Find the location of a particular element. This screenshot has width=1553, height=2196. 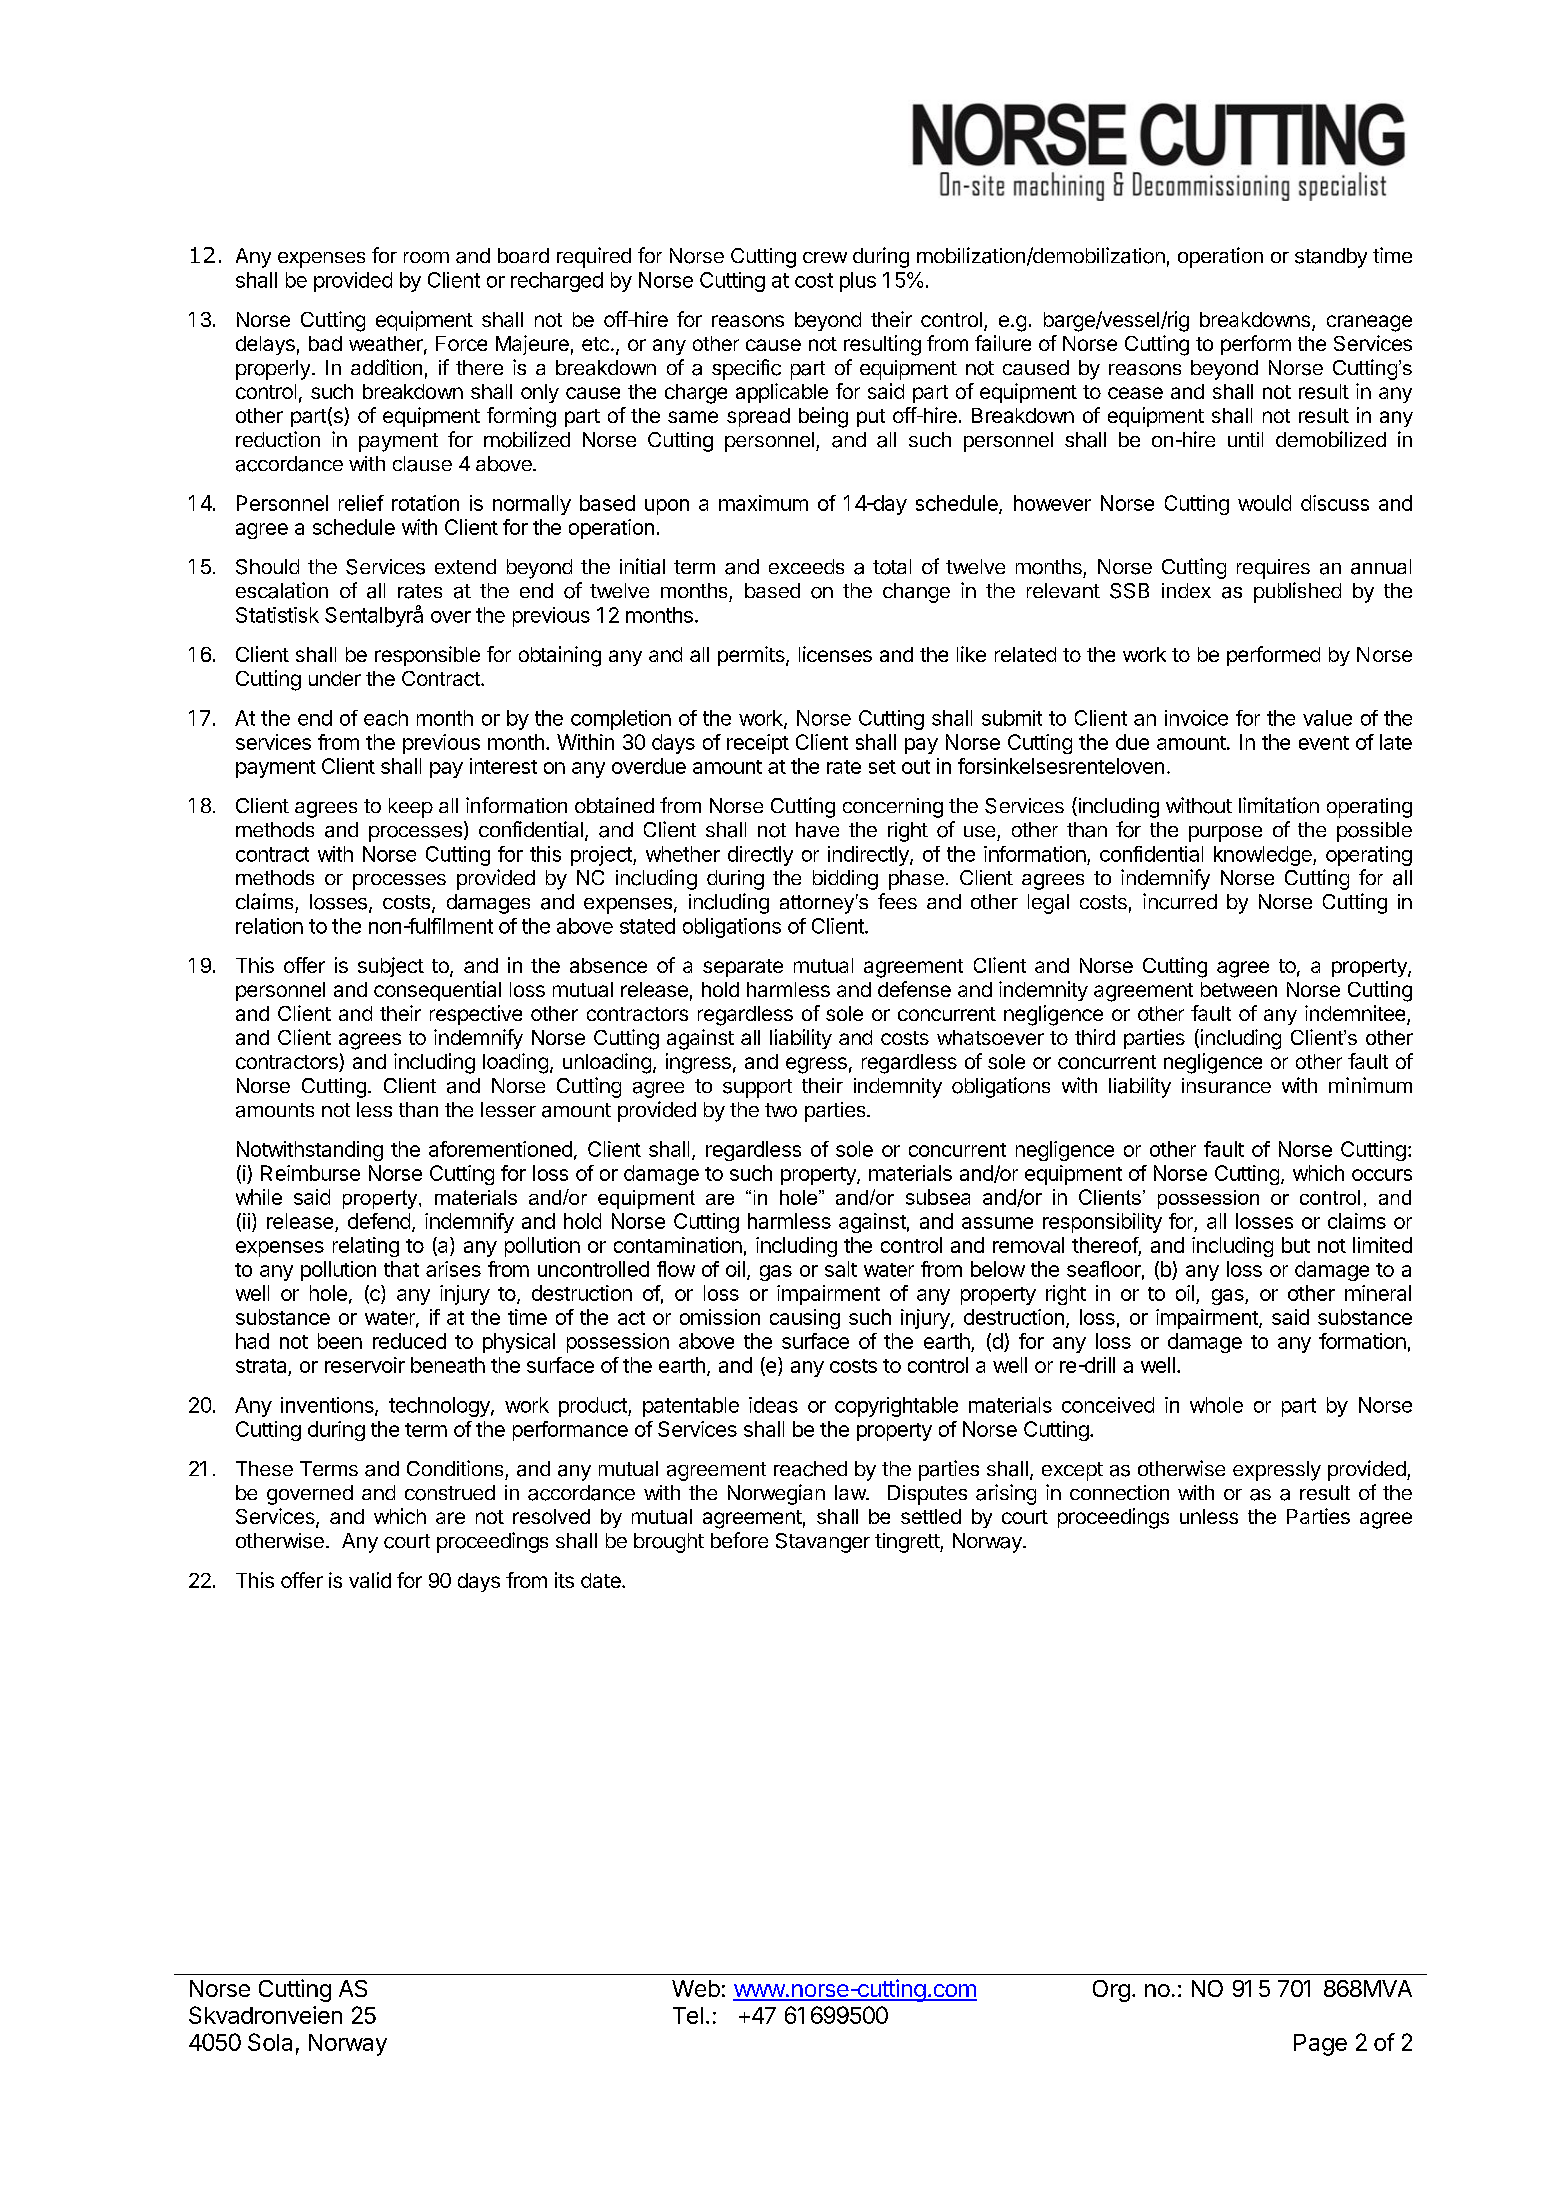

Sola is located at coordinates (270, 2042).
